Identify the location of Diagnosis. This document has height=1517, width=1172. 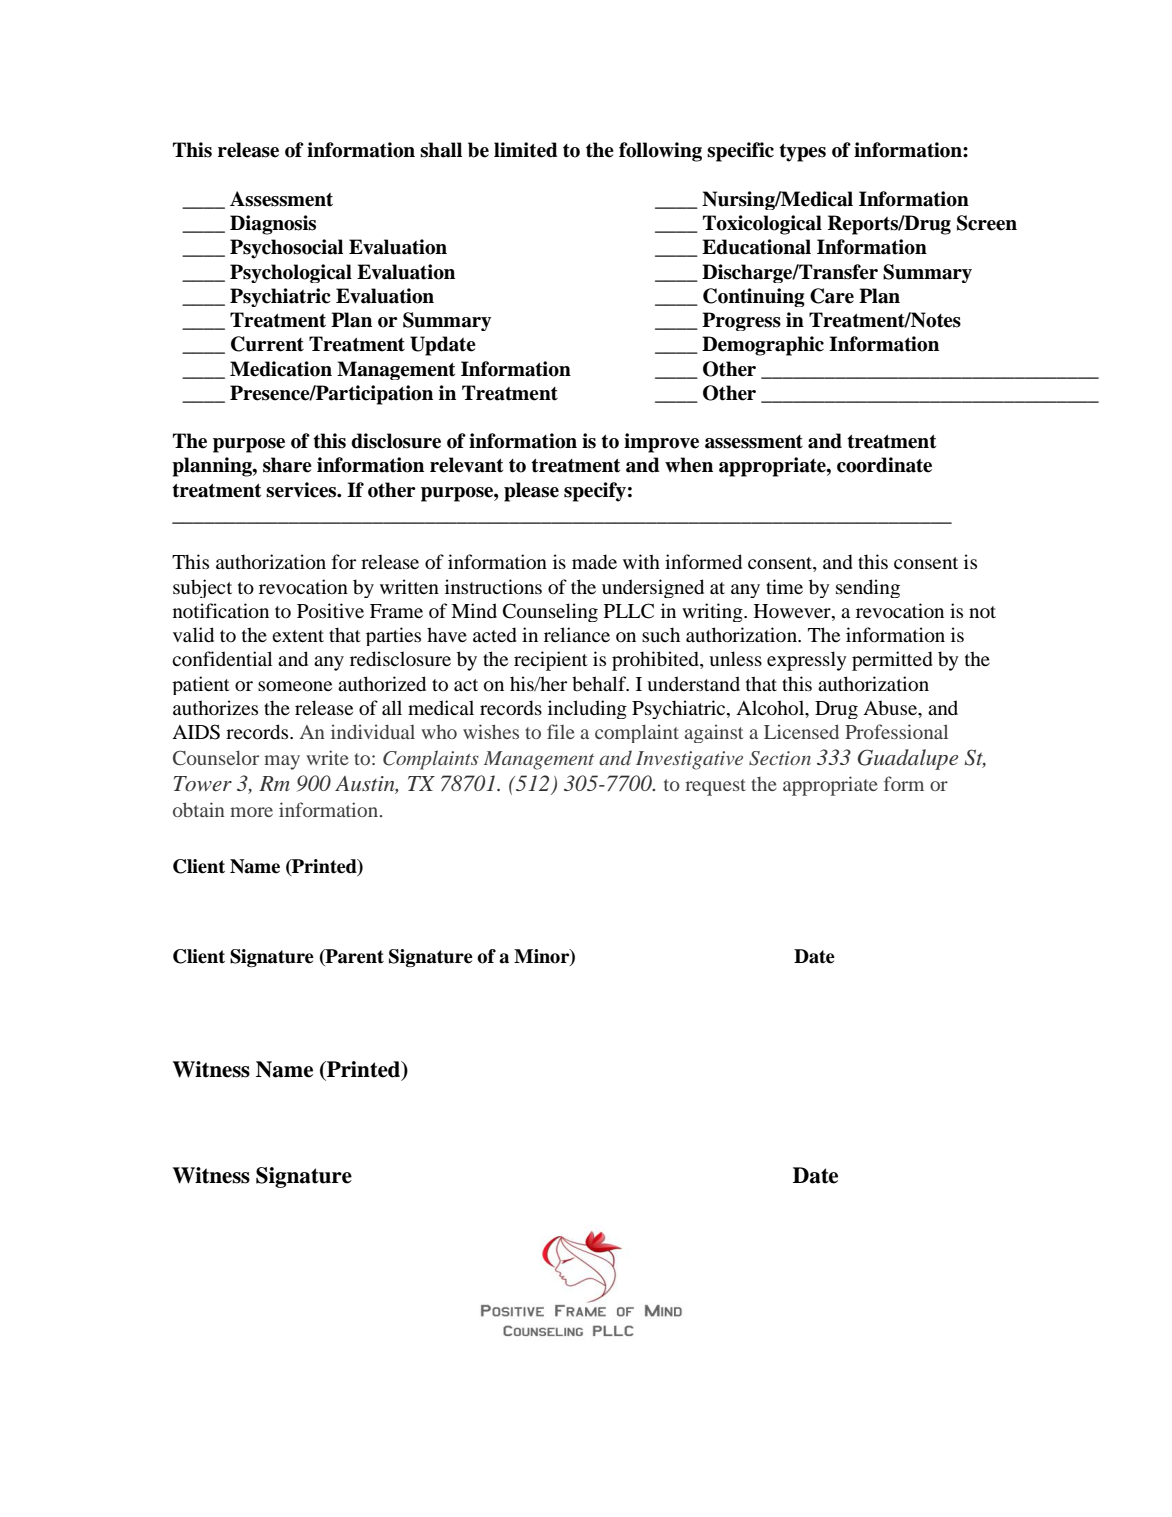
(273, 225).
